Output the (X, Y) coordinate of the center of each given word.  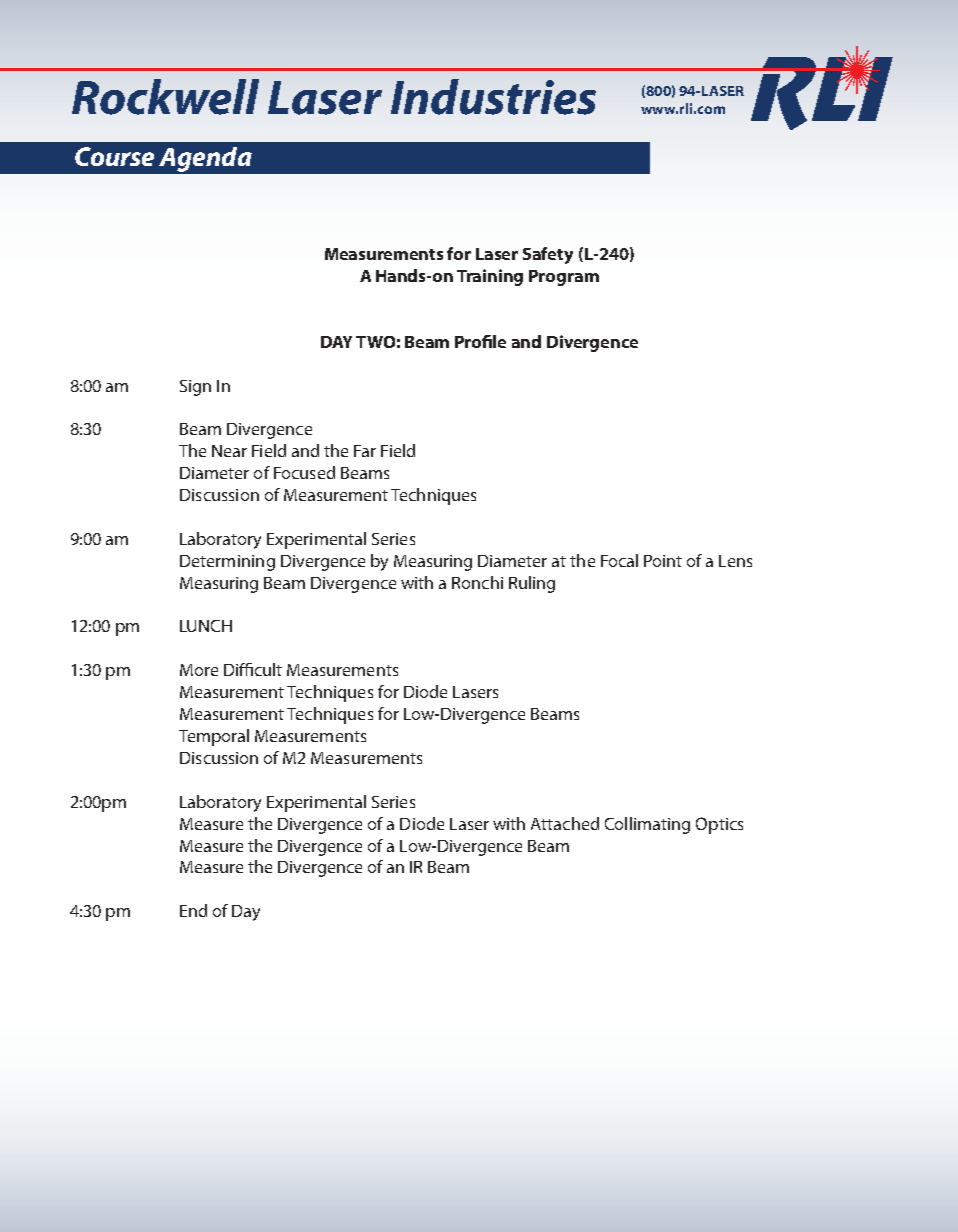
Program (564, 278)
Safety (548, 255)
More (199, 670)
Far (365, 451)
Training (490, 277)
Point (663, 561)
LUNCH (206, 626)
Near (229, 451)
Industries (493, 97)
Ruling (532, 584)
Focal (619, 560)
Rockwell (165, 97)
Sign (195, 388)
